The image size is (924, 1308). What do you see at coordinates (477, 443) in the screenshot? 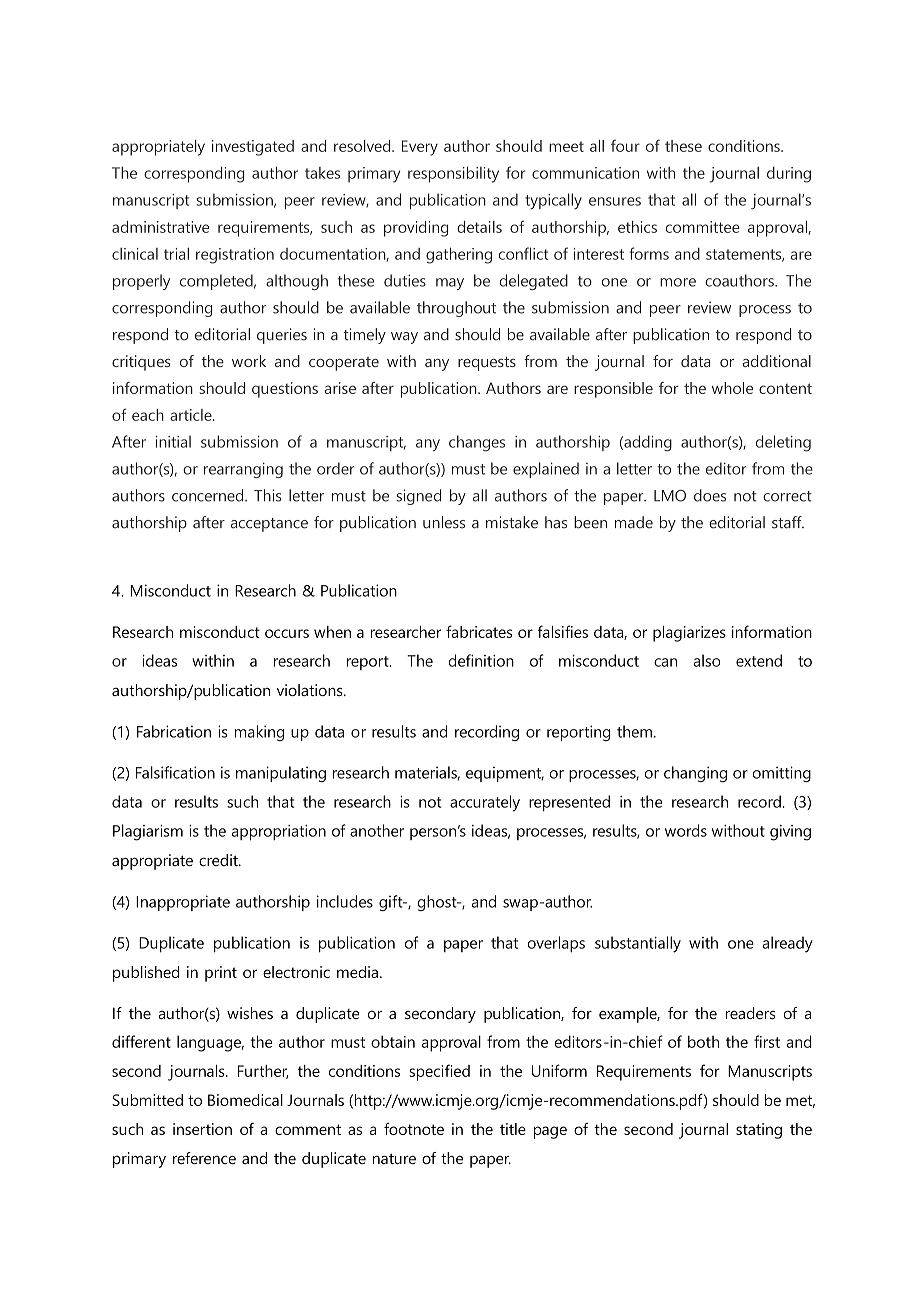
I see `changes` at bounding box center [477, 443].
